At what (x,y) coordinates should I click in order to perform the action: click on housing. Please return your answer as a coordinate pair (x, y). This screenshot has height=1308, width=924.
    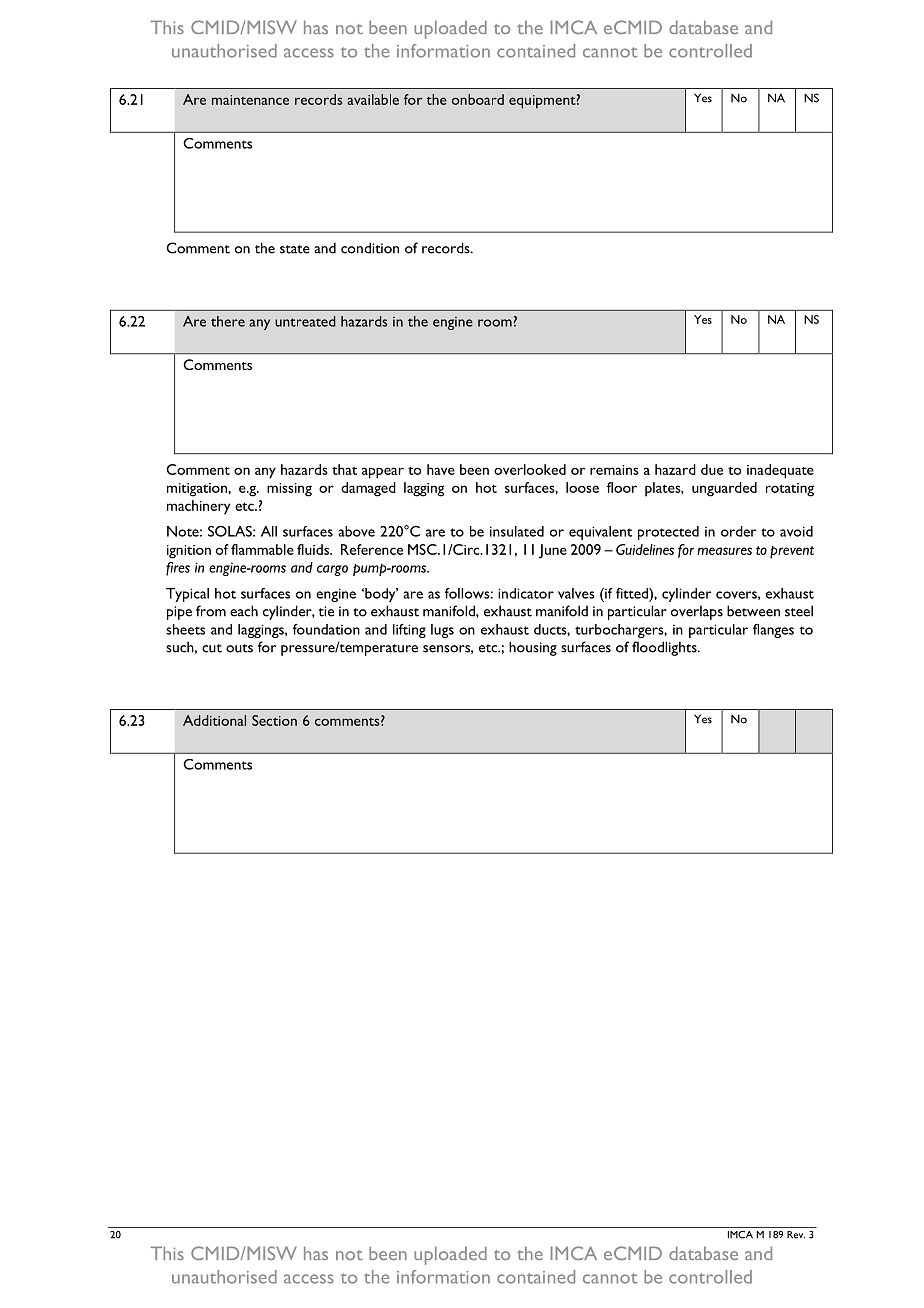
    Looking at the image, I should click on (533, 648).
